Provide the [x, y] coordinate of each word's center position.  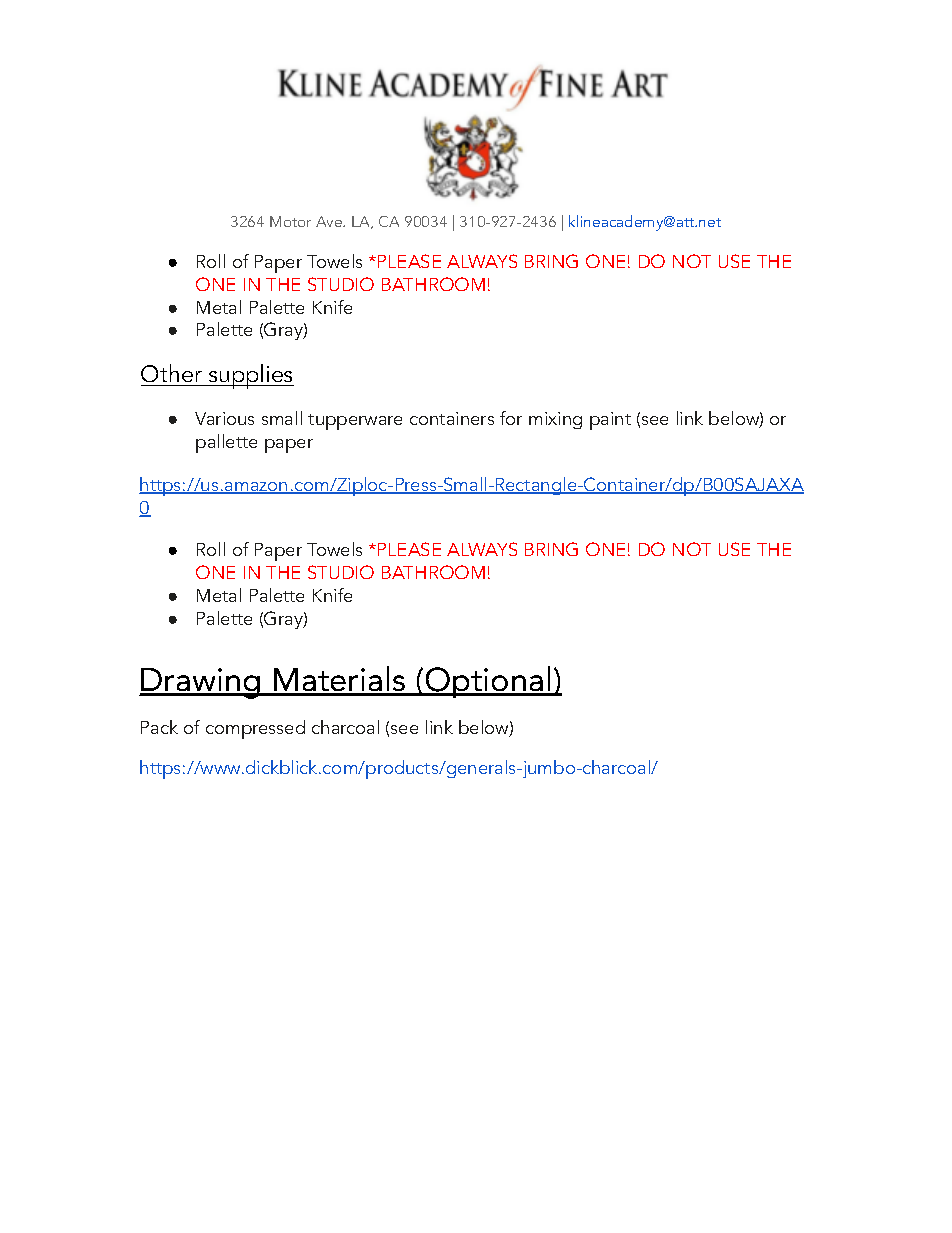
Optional [488, 682]
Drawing [201, 683]
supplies [250, 376]
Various [224, 418]
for [511, 418]
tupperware [355, 422]
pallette [226, 443]
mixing [555, 420]
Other [173, 375]
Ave [330, 221]
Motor [290, 221]
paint [610, 421]
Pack [159, 727]
